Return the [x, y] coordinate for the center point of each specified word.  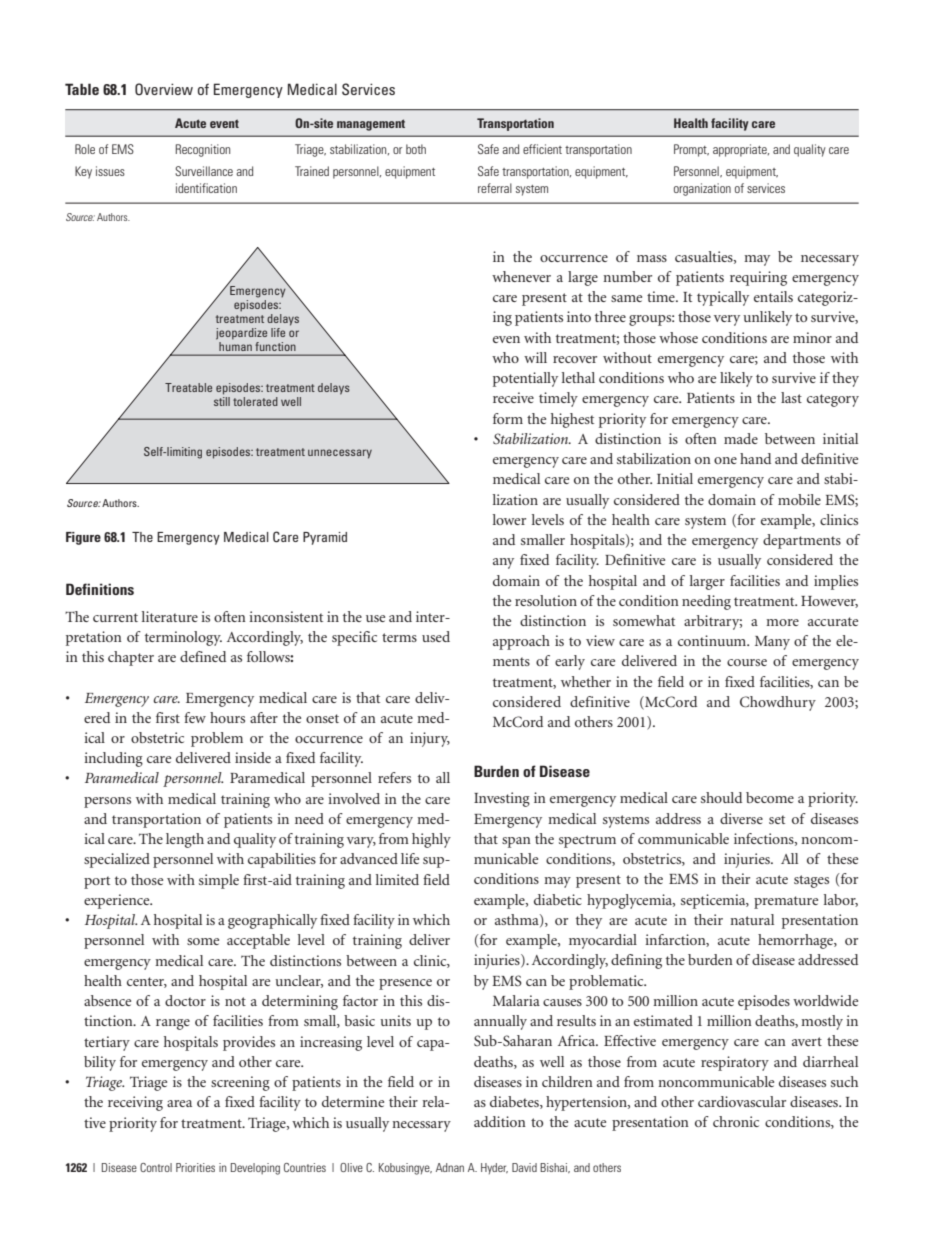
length [185, 840]
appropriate [741, 150]
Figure [83, 538]
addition [500, 1121]
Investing [502, 799]
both [416, 149]
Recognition [203, 150]
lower [509, 519]
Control [156, 1167]
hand [755, 458]
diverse [741, 818]
